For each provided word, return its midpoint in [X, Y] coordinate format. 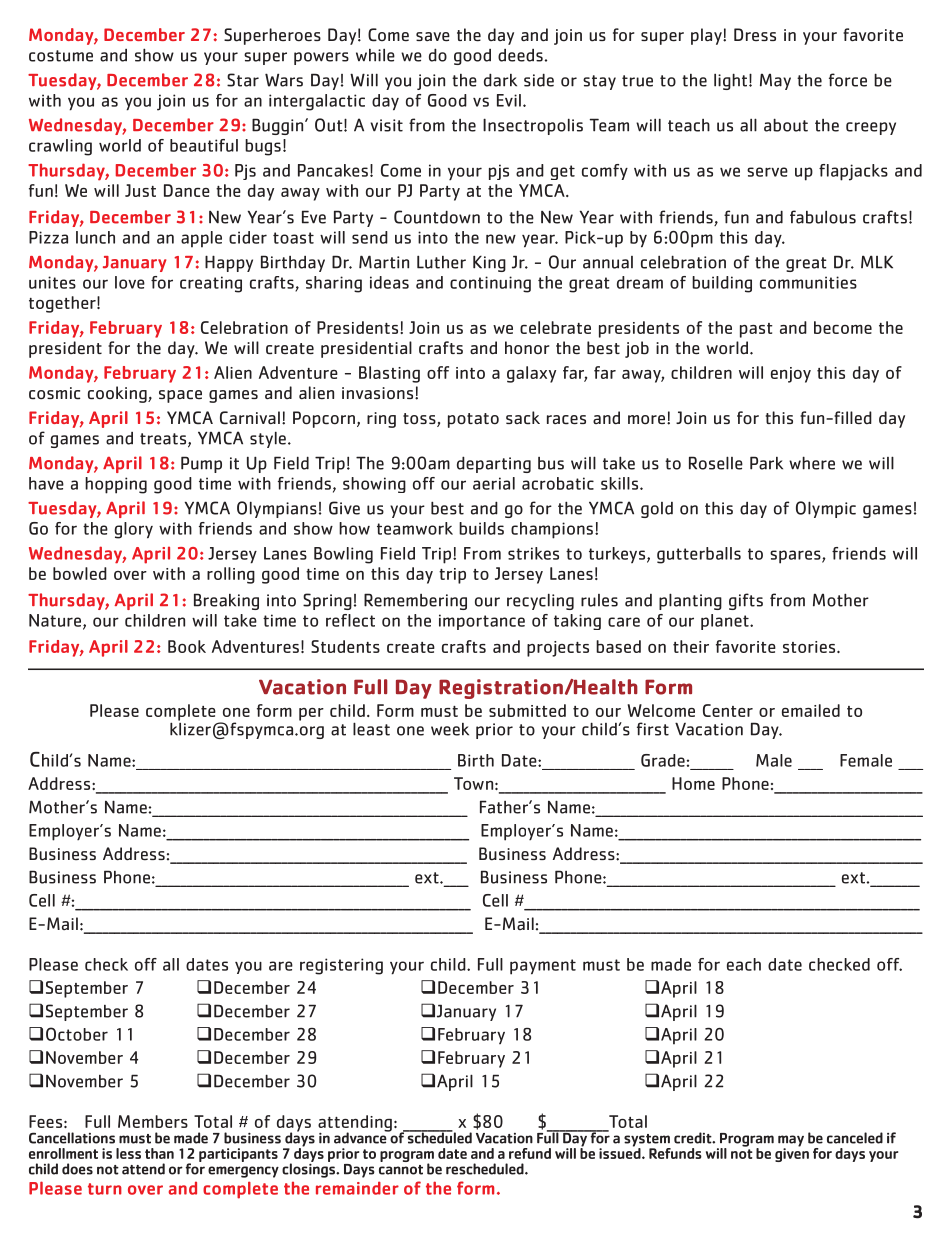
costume [61, 56]
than [159, 1153]
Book [187, 646]
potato [473, 420]
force [848, 80]
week [450, 729]
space [180, 396]
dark [500, 80]
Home [693, 783]
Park [766, 463]
